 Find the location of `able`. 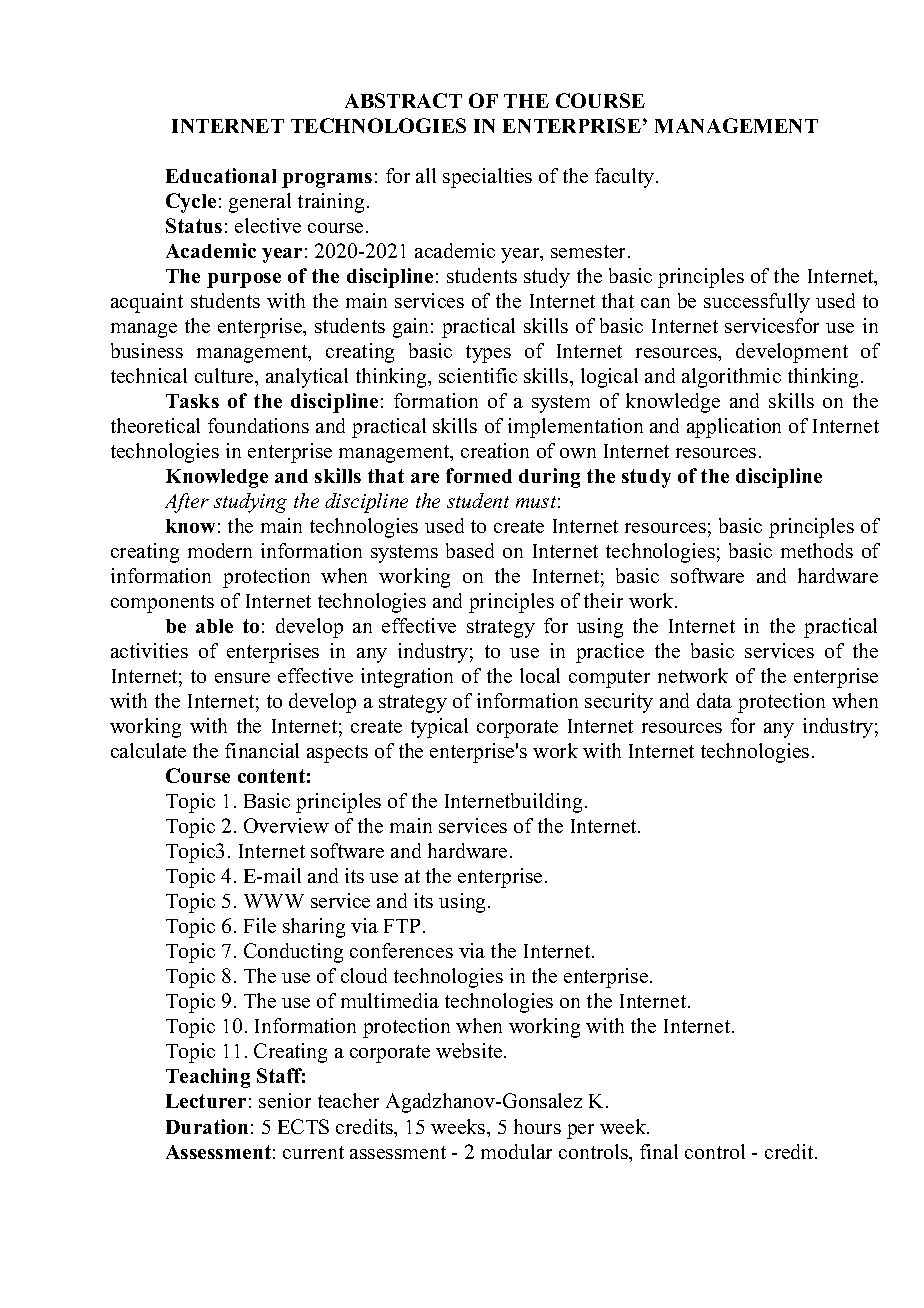

able is located at coordinates (214, 626).
